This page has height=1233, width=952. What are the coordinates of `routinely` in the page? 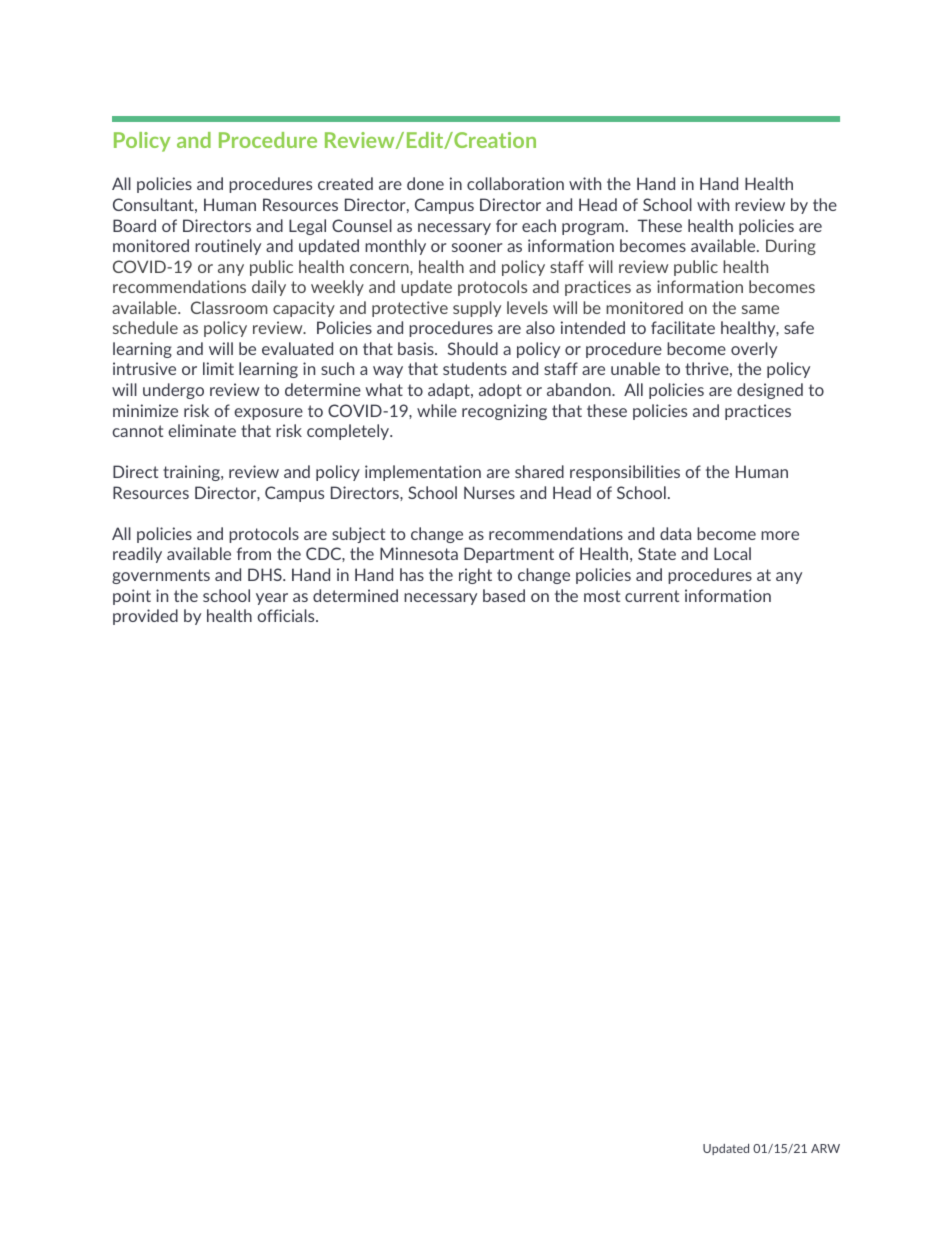 It's located at (228, 247).
